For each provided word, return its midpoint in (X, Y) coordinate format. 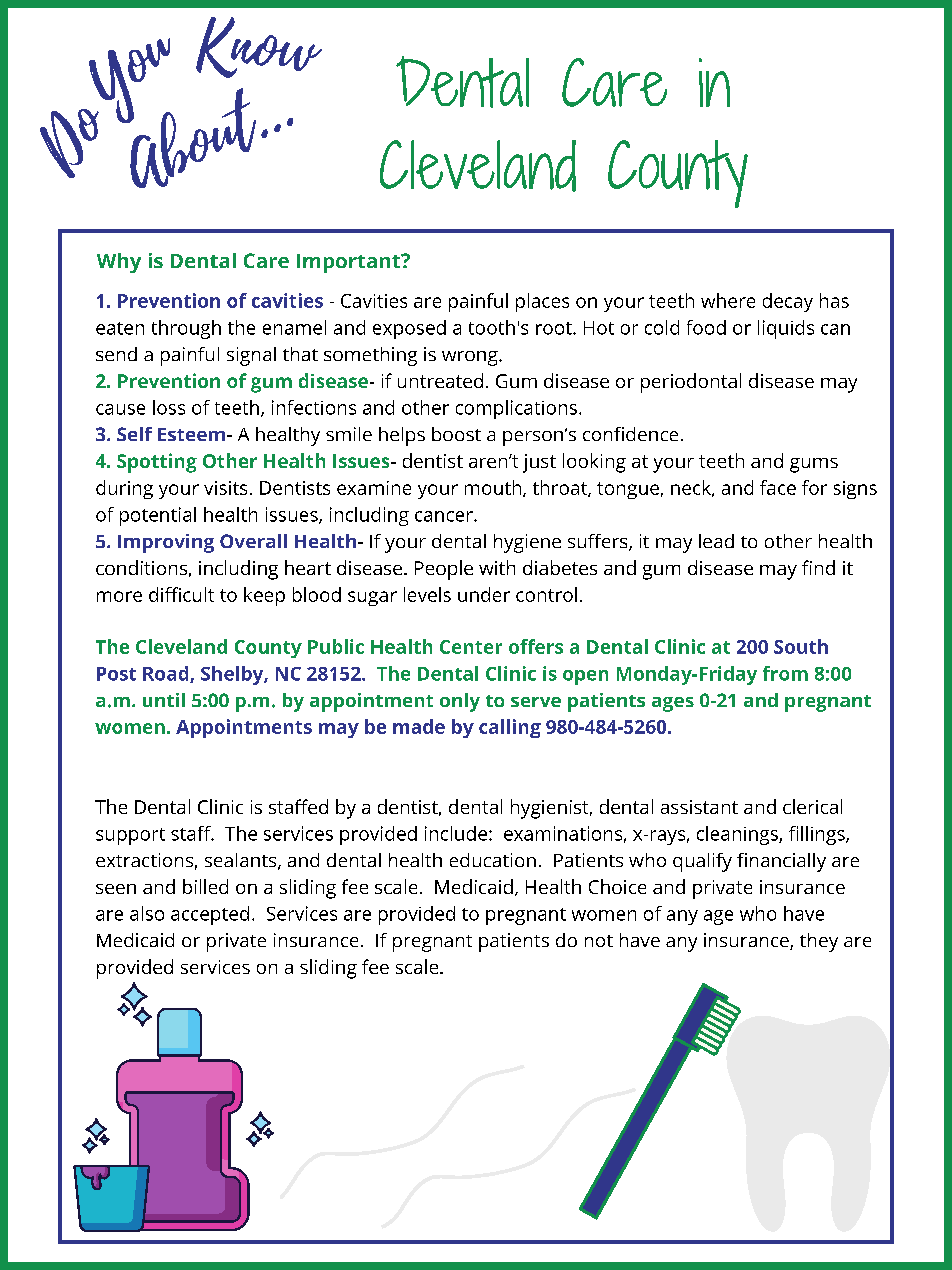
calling (510, 728)
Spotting (157, 463)
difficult (181, 594)
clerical (812, 806)
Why (119, 263)
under (484, 594)
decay (788, 302)
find (818, 567)
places (542, 302)
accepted (210, 915)
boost (456, 434)
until (164, 700)
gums (814, 465)
